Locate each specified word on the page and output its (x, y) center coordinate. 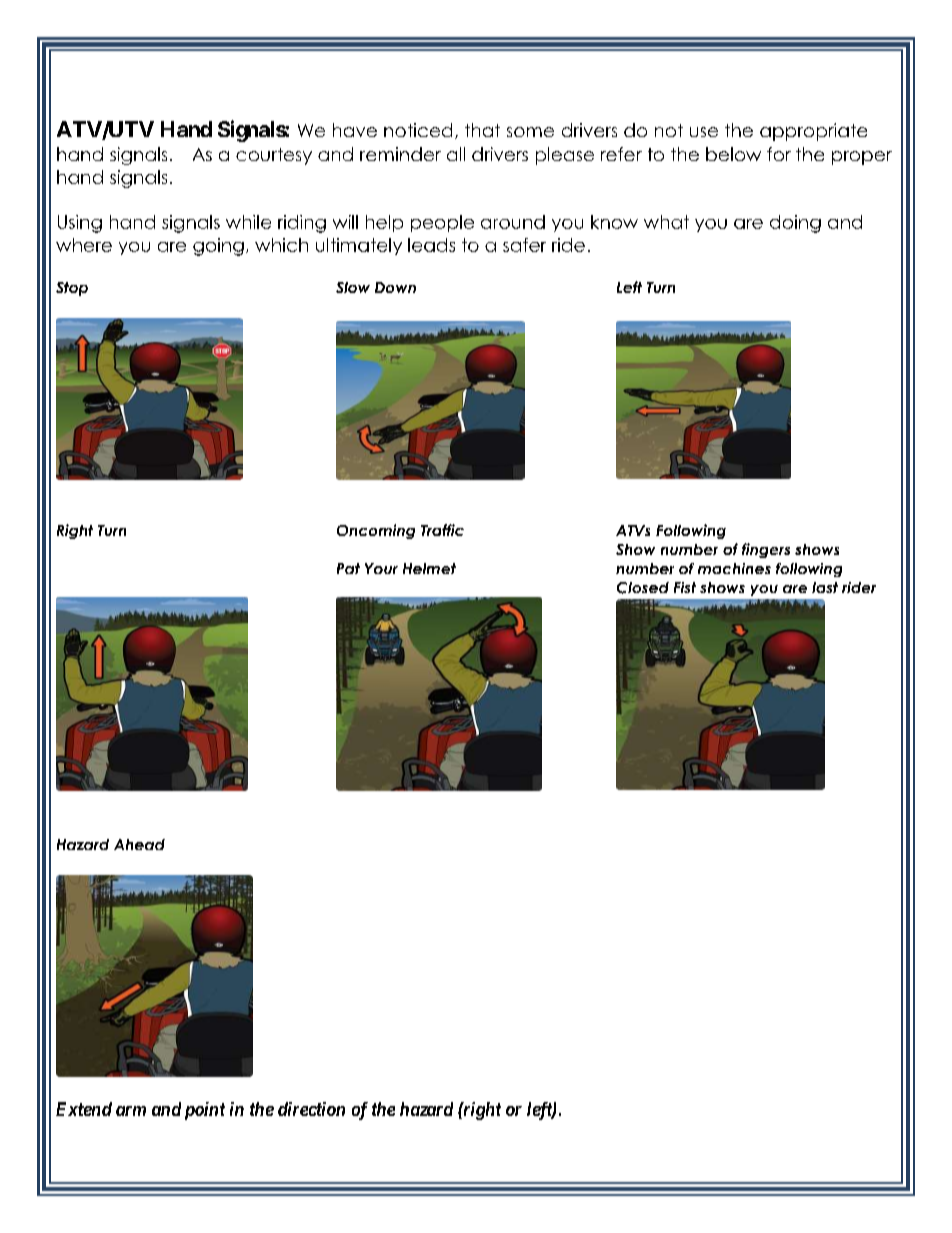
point (205, 1111)
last (825, 587)
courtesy (274, 156)
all (456, 154)
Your (381, 568)
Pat (348, 568)
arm (131, 1111)
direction (311, 1109)
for (779, 154)
